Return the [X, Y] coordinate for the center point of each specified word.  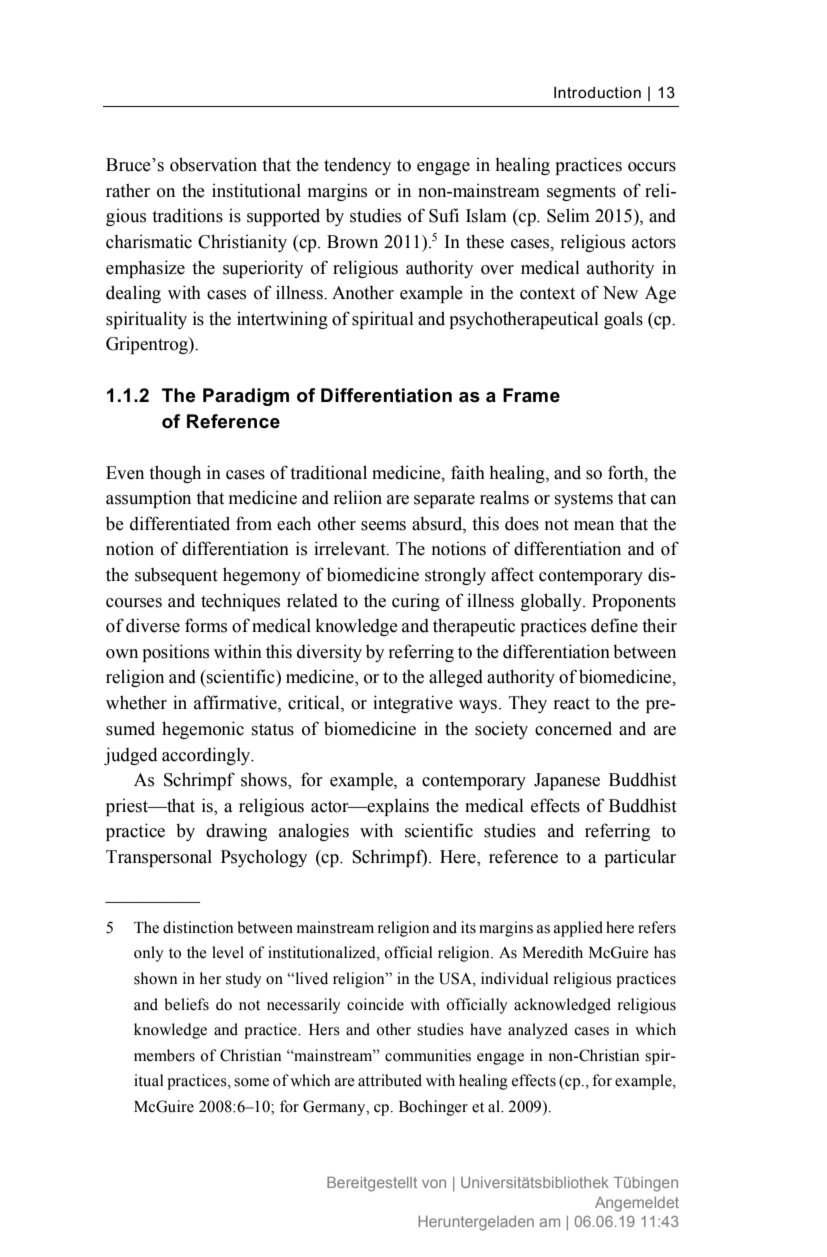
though [175, 474]
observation [213, 164]
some [251, 1082]
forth [627, 472]
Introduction [597, 92]
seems [383, 526]
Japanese [567, 781]
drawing [236, 832]
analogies [314, 832]
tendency [357, 166]
